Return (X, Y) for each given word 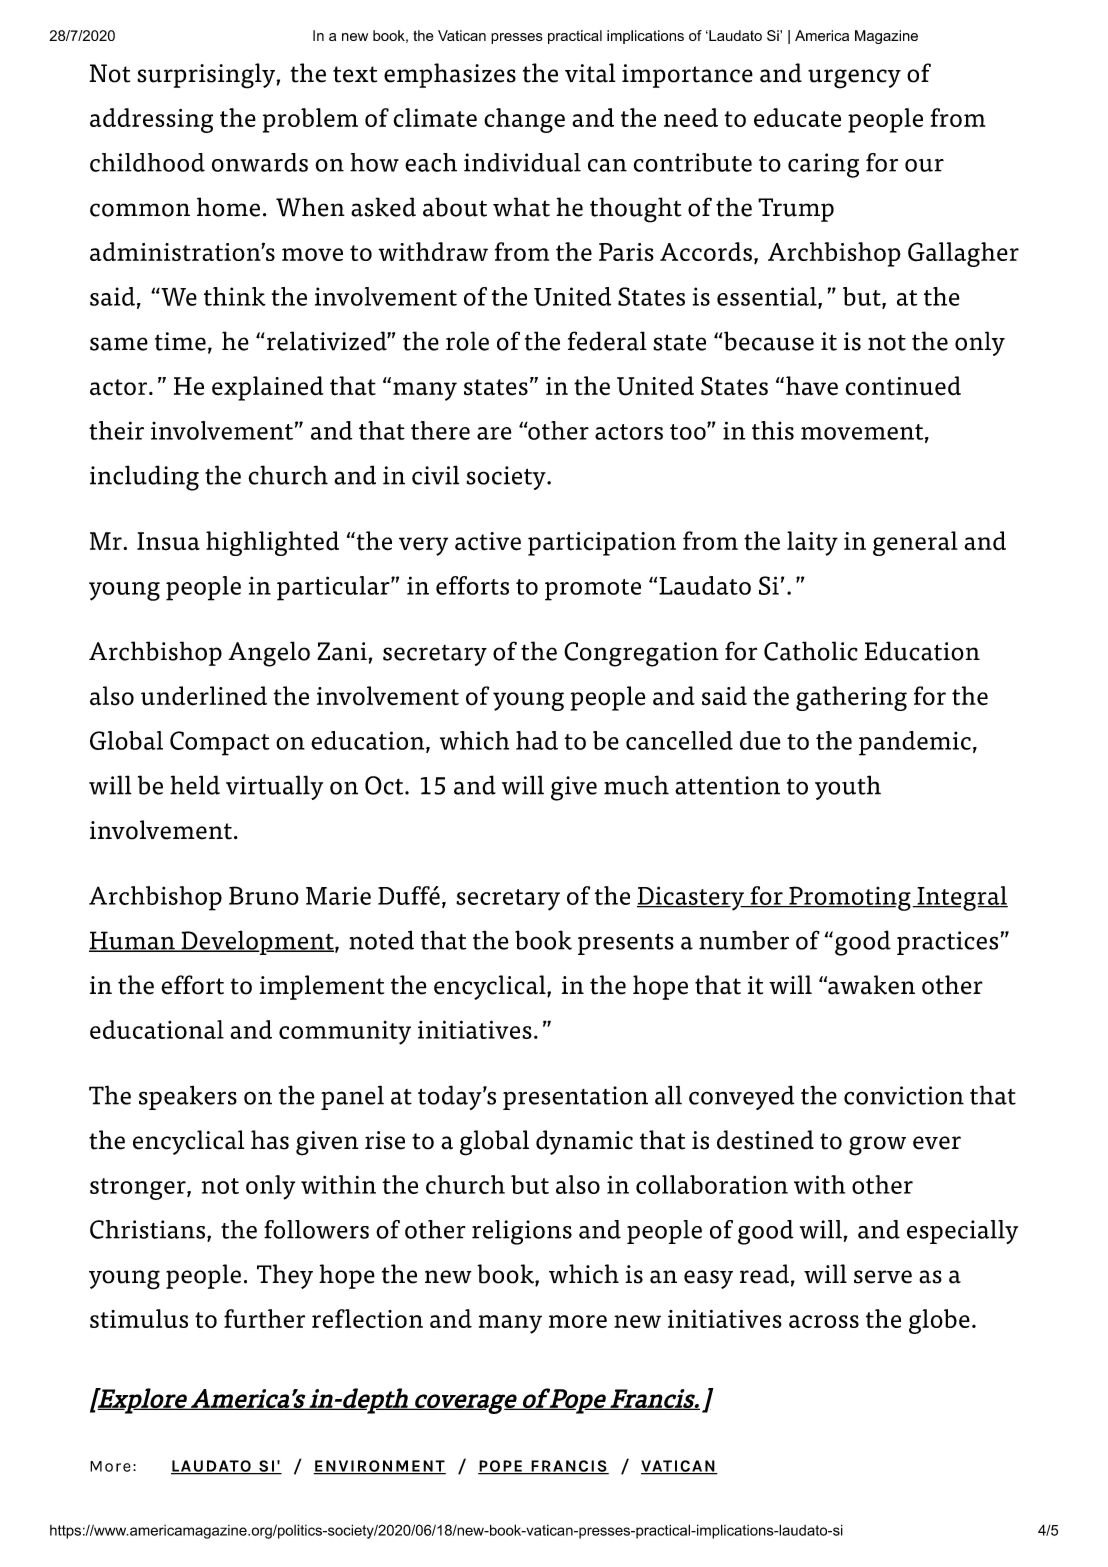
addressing (151, 120)
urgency (854, 79)
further (264, 1318)
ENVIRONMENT (379, 1467)
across (824, 1321)
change (524, 120)
